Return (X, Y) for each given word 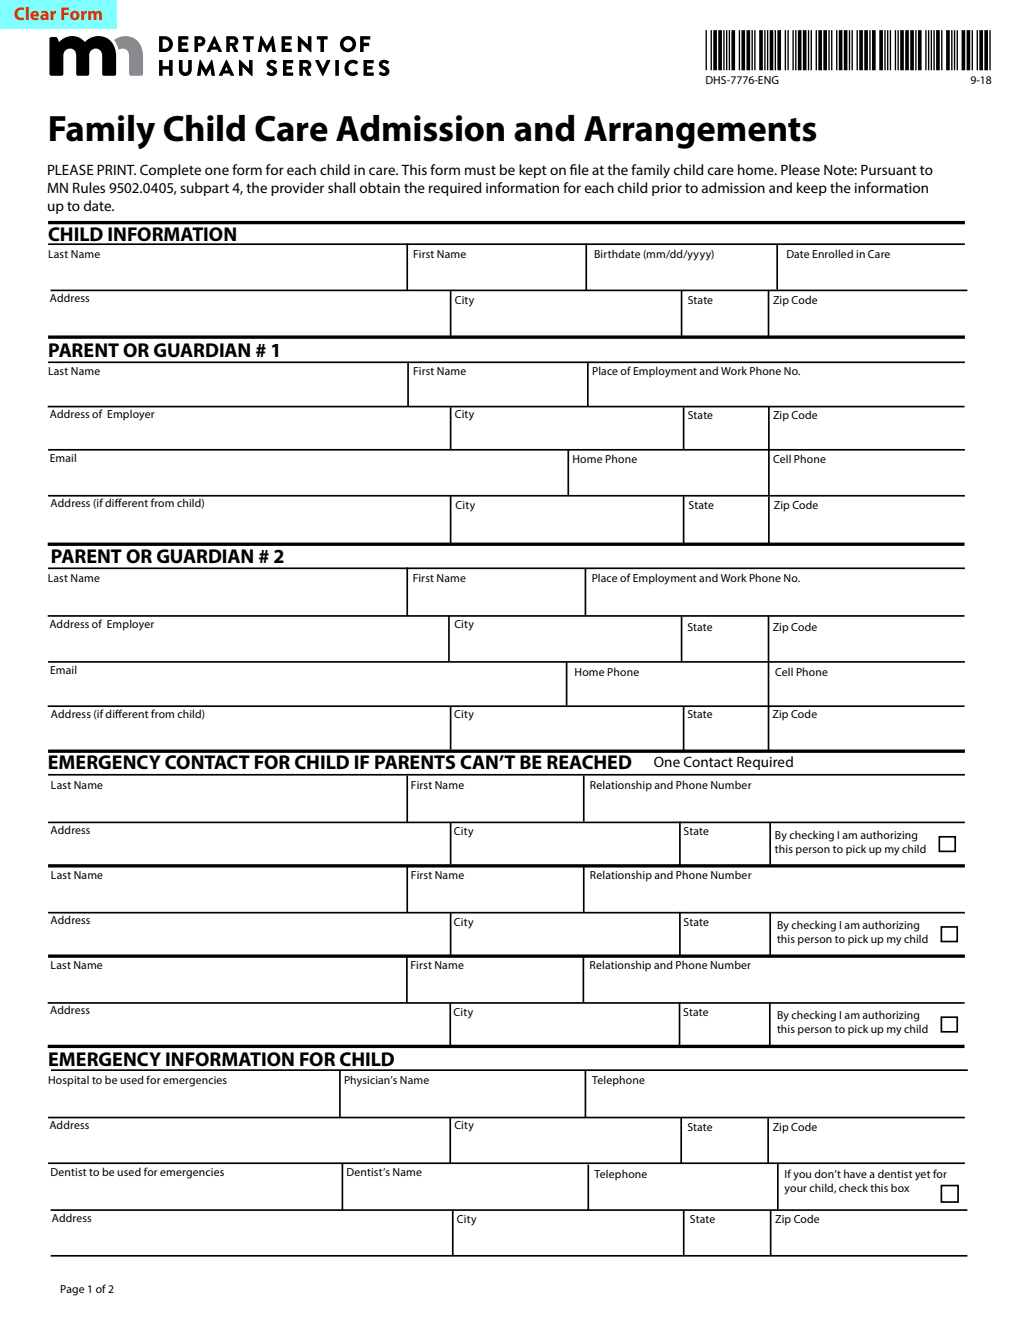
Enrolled (832, 253)
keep (812, 189)
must (480, 170)
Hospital (68, 1081)
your (795, 1190)
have (855, 1173)
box (900, 1188)
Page (72, 1290)
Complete (170, 171)
